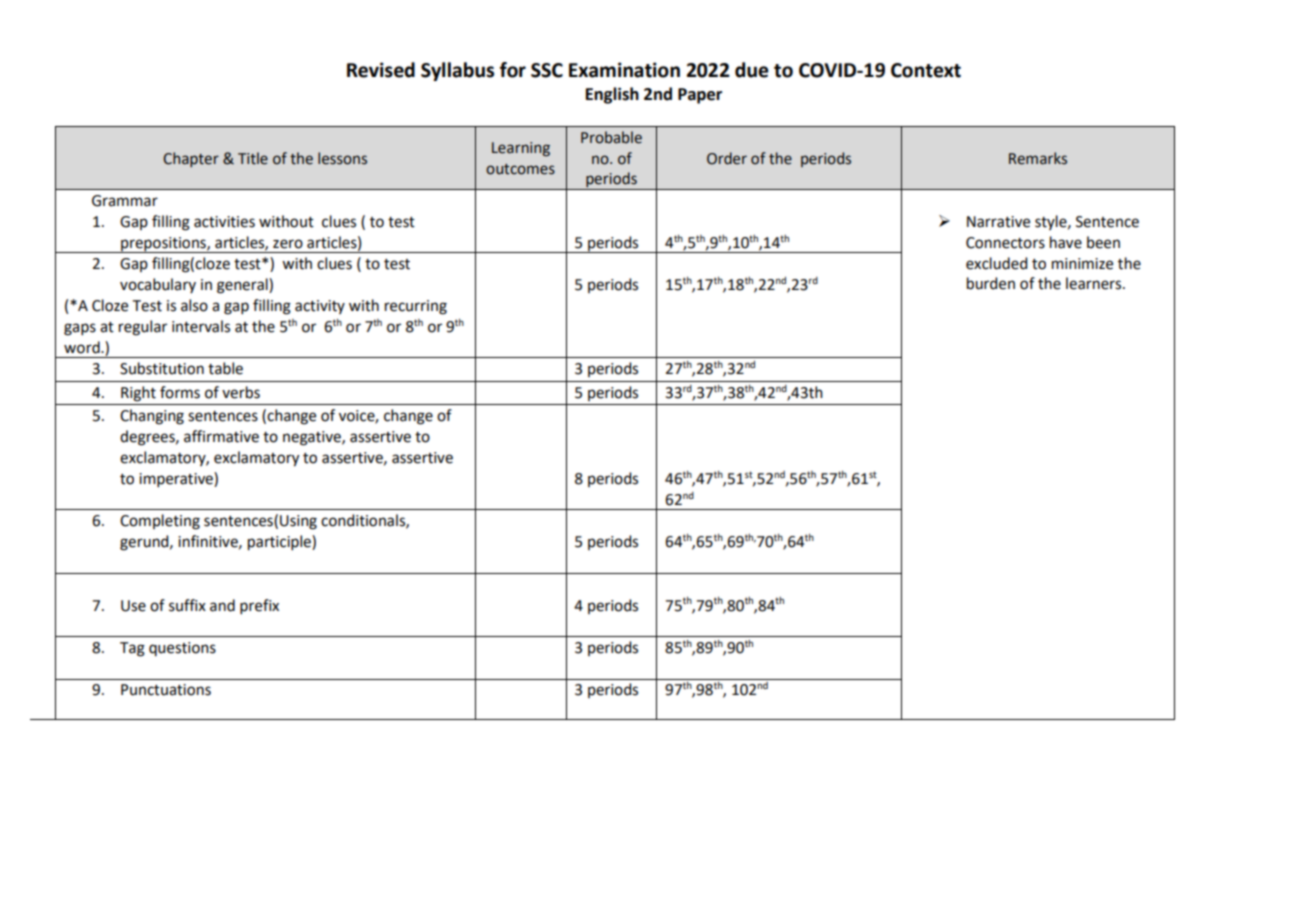 The width and height of the screenshot is (1307, 924). I want to click on general, so click(243, 286).
